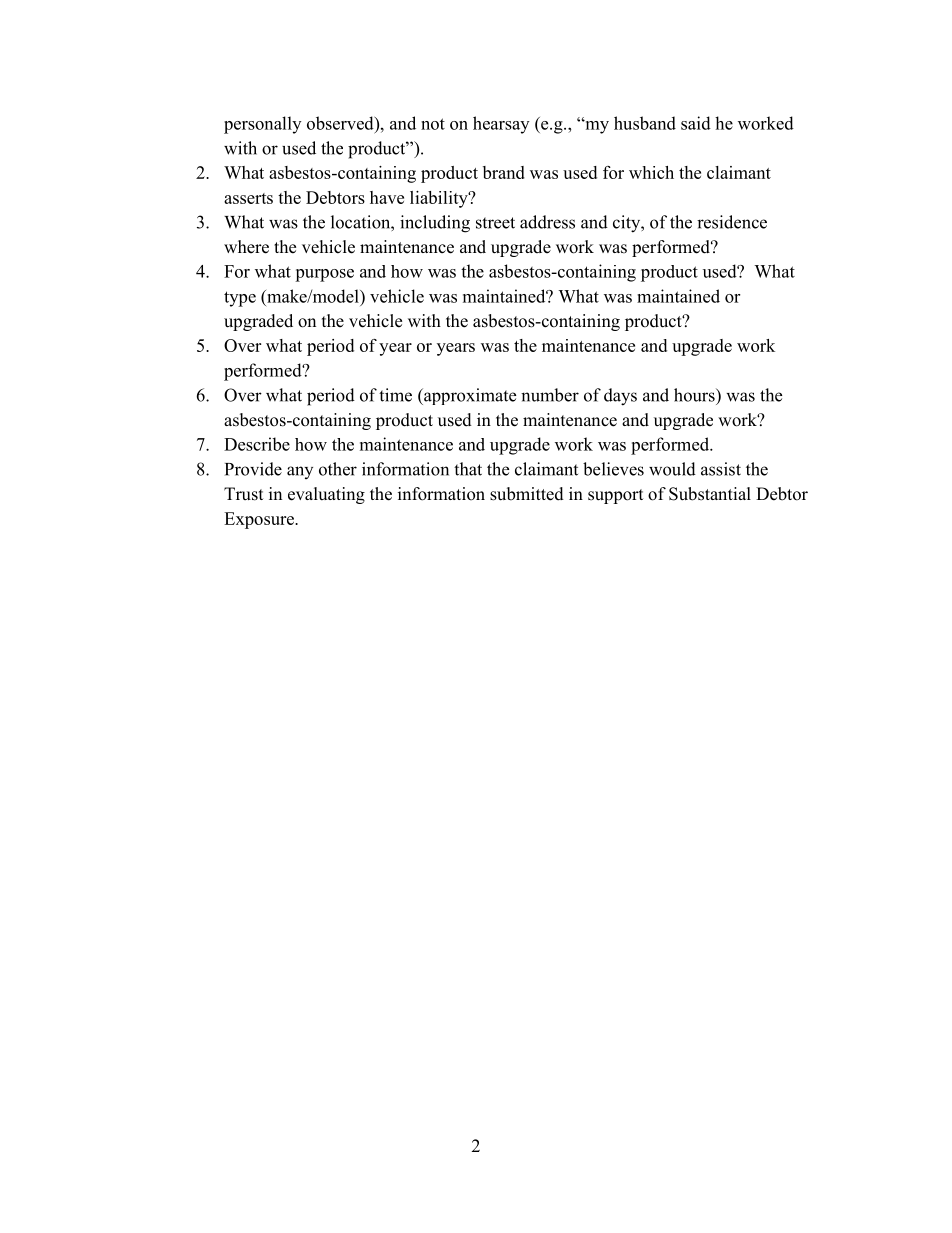 This screenshot has width=952, height=1233. What do you see at coordinates (495, 223) in the screenshot?
I see `street` at bounding box center [495, 223].
